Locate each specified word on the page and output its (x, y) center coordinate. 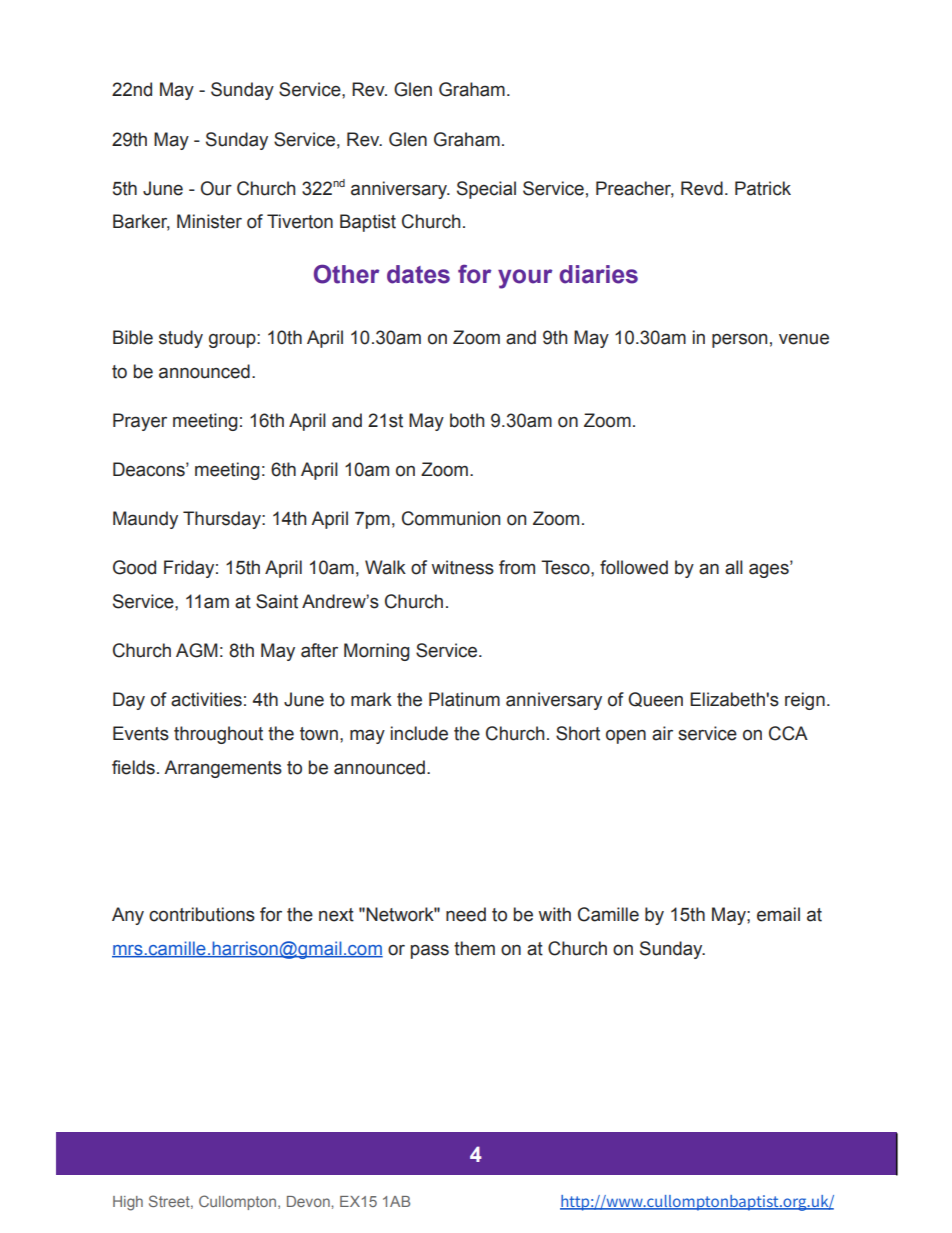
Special (486, 190)
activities (206, 699)
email (778, 914)
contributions (202, 914)
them (474, 948)
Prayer (140, 422)
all (734, 567)
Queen (655, 699)
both (467, 420)
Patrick (763, 188)
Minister (209, 221)
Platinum (464, 699)
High (128, 1203)
